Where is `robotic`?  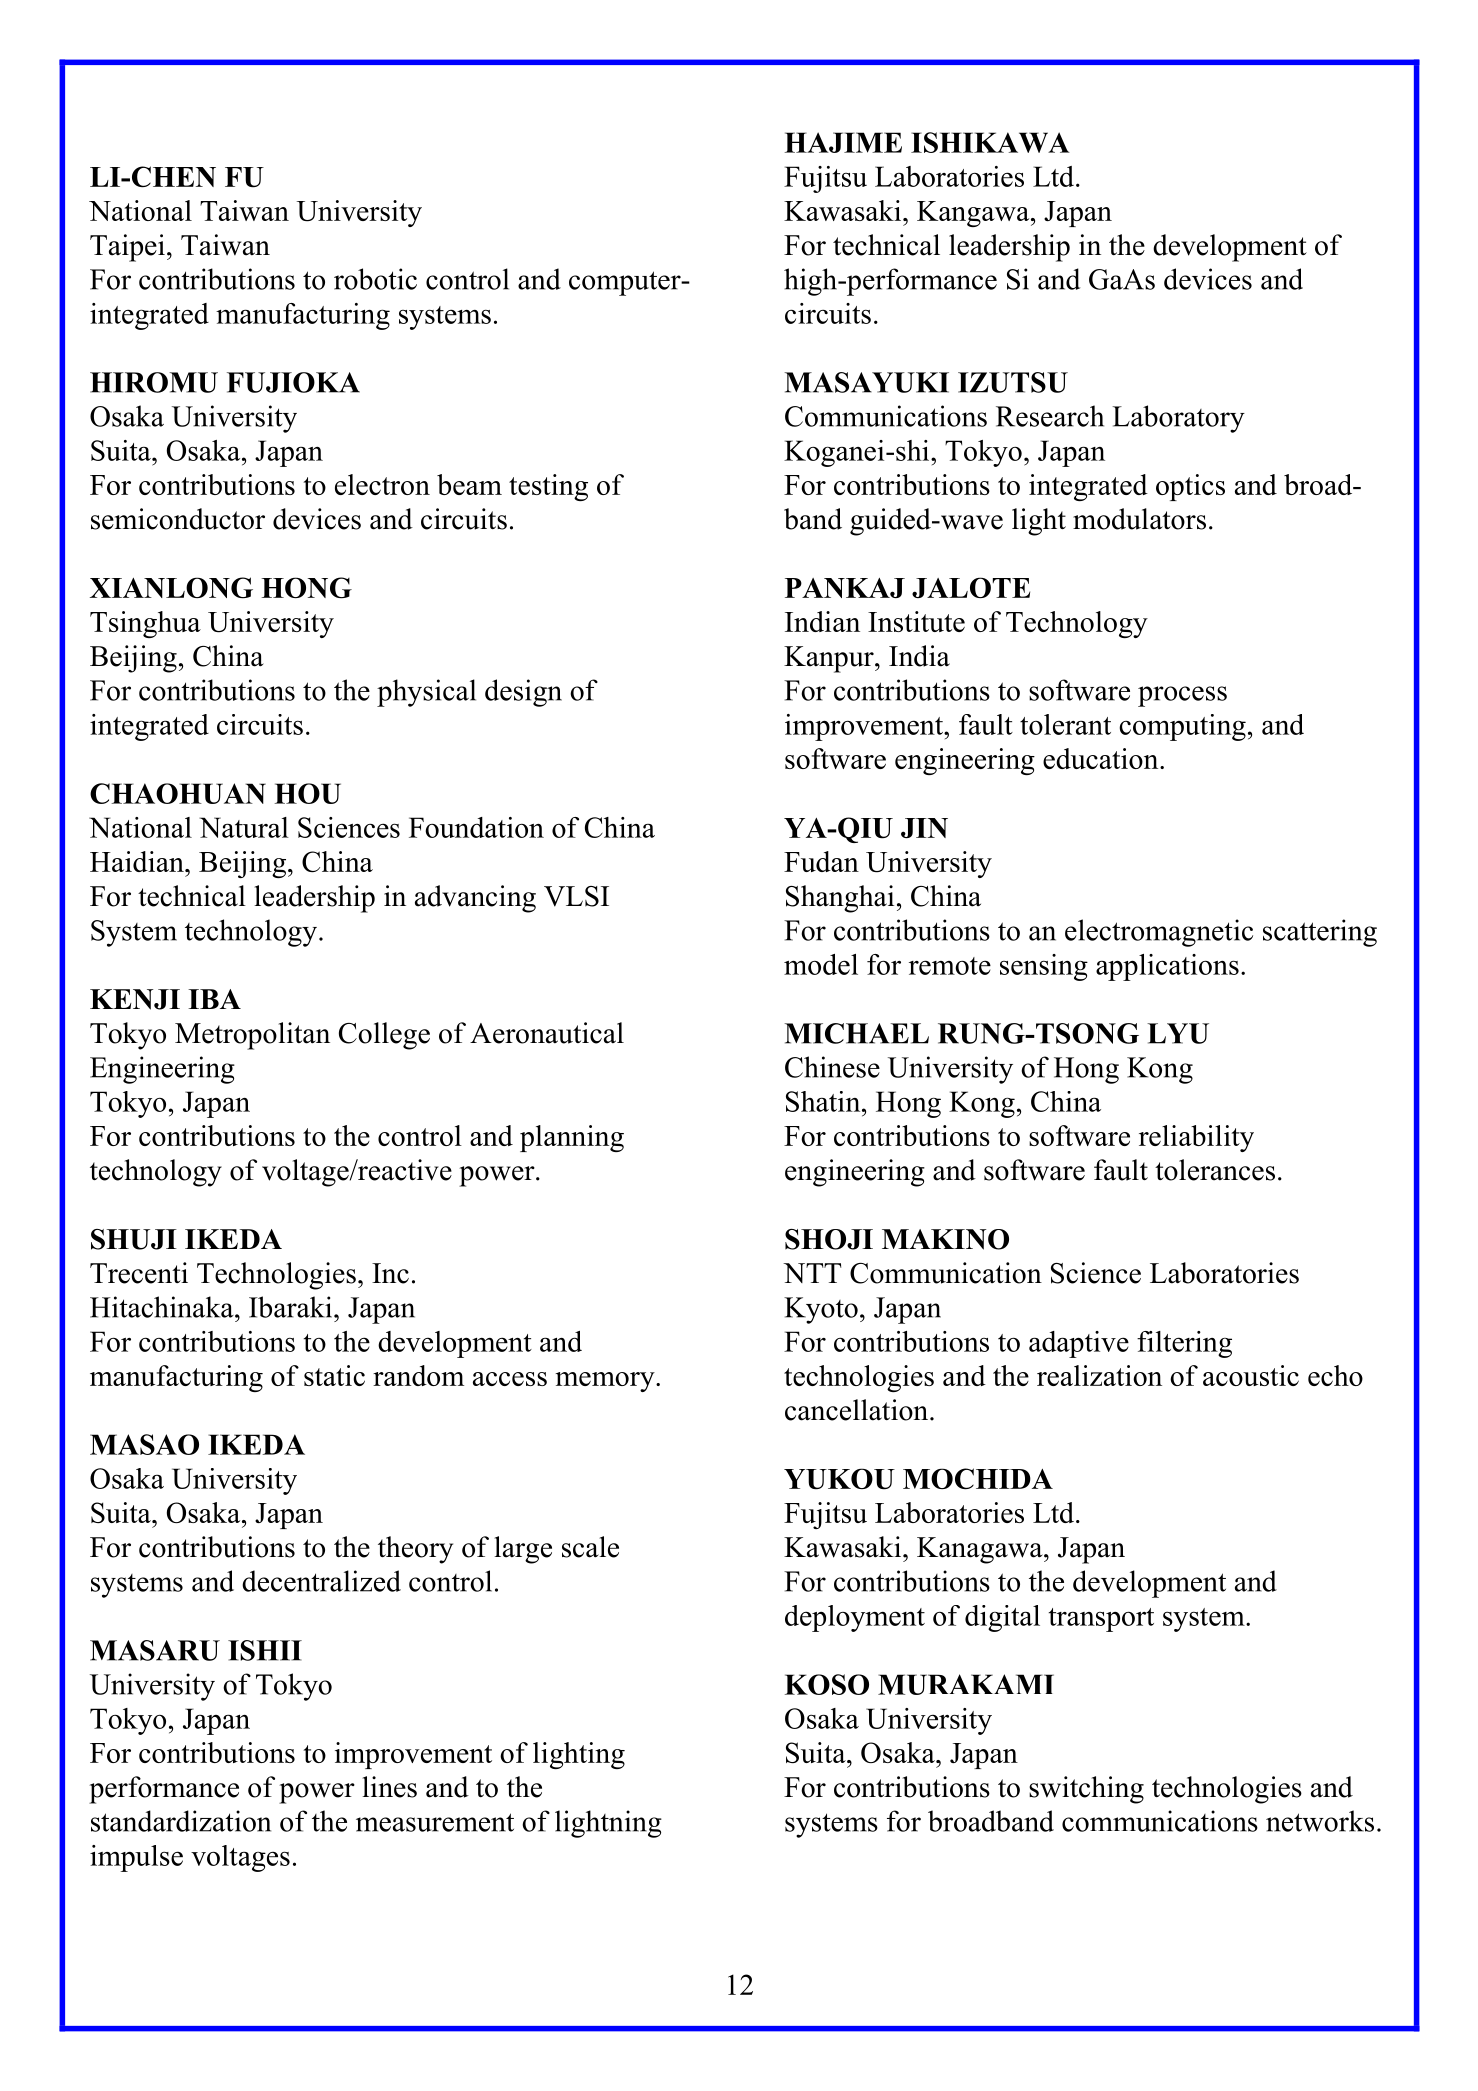
robotic is located at coordinates (375, 279).
